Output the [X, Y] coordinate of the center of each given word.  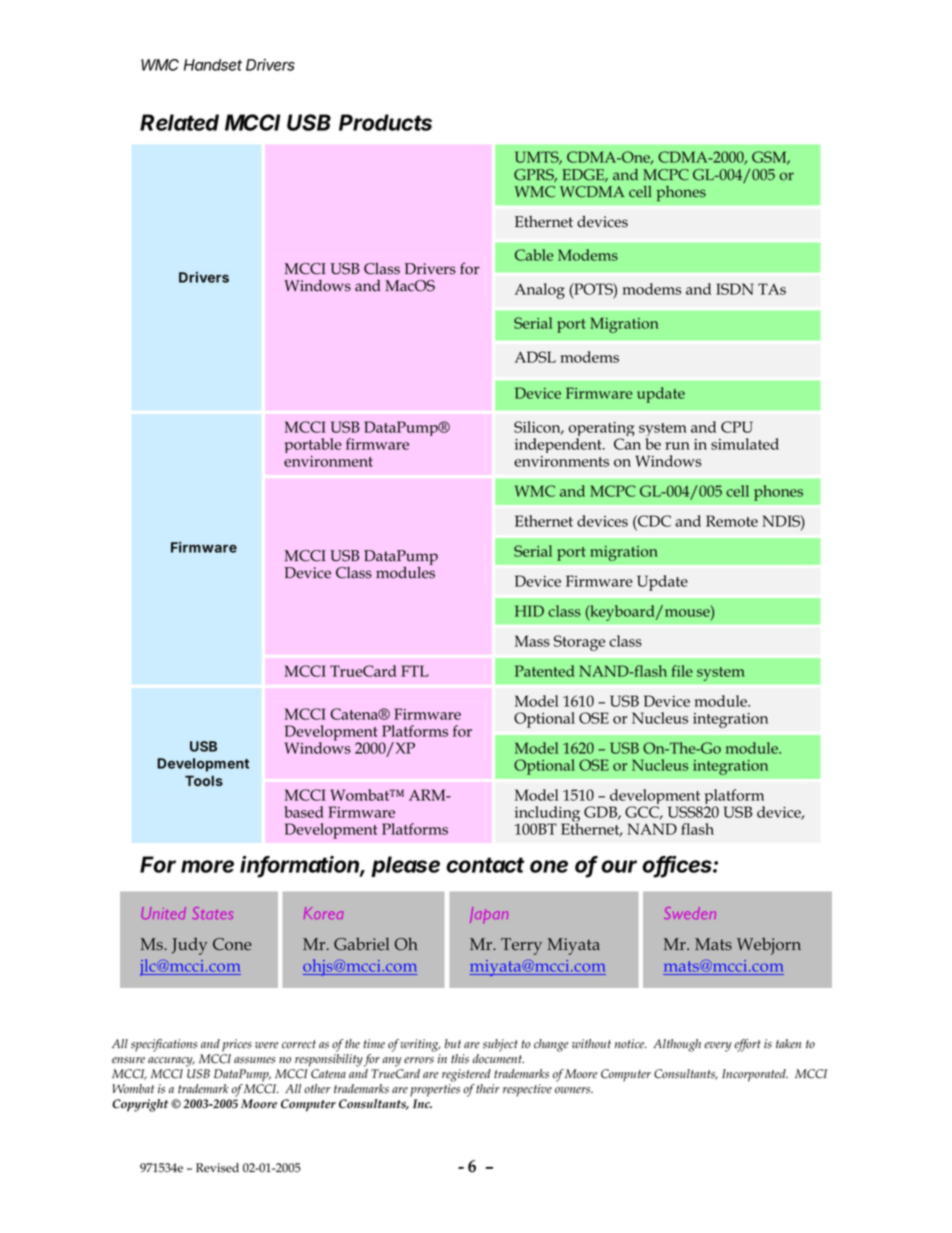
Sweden [690, 913]
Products [385, 122]
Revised [217, 1168]
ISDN [735, 289]
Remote [732, 521]
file [682, 671]
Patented [545, 671]
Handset [213, 65]
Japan [489, 915]
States [213, 913]
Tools [204, 780]
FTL [415, 671]
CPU [737, 427]
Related [179, 122]
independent [559, 445]
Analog [540, 291]
